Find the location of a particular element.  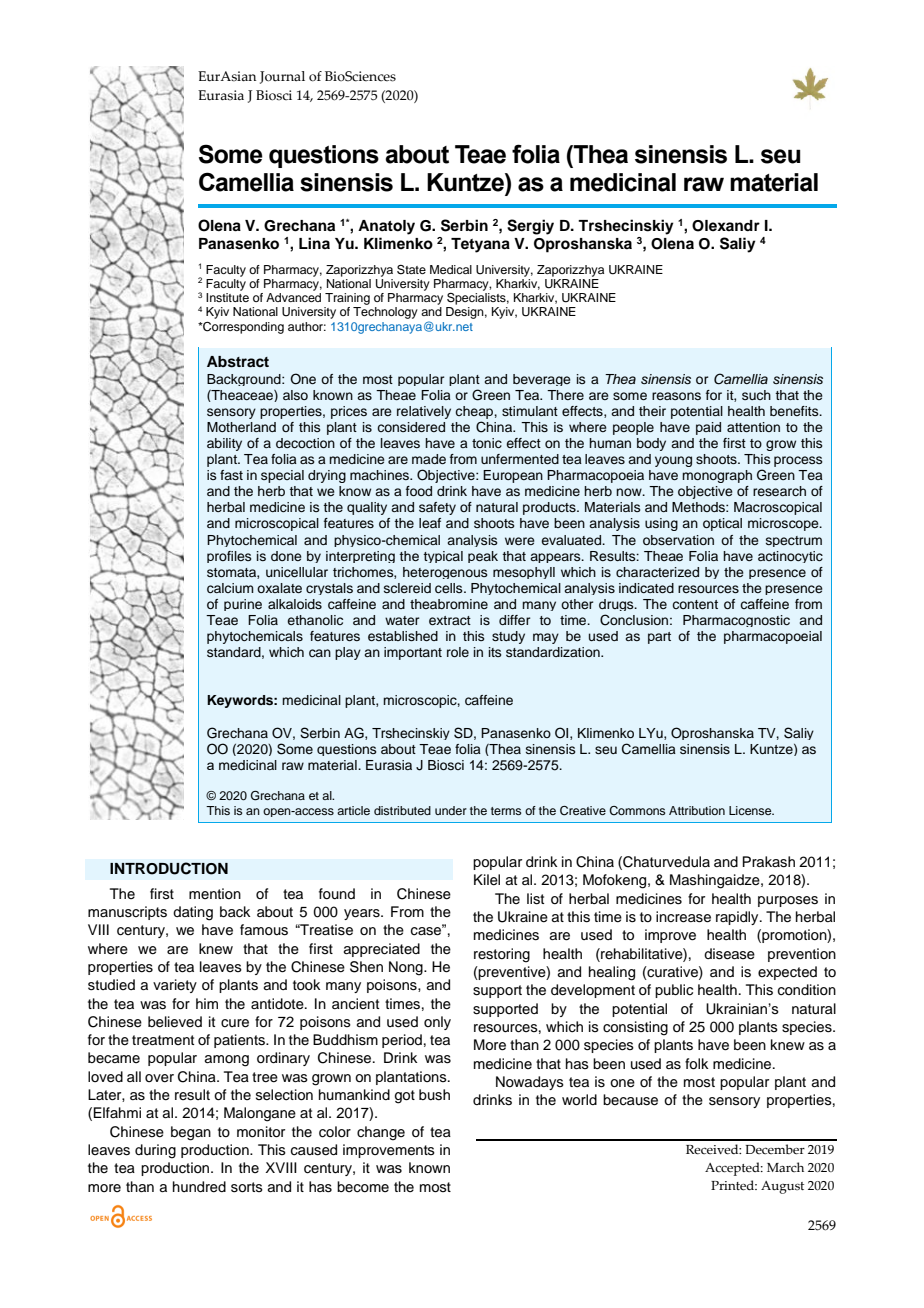

Olexandr is located at coordinates (726, 226).
